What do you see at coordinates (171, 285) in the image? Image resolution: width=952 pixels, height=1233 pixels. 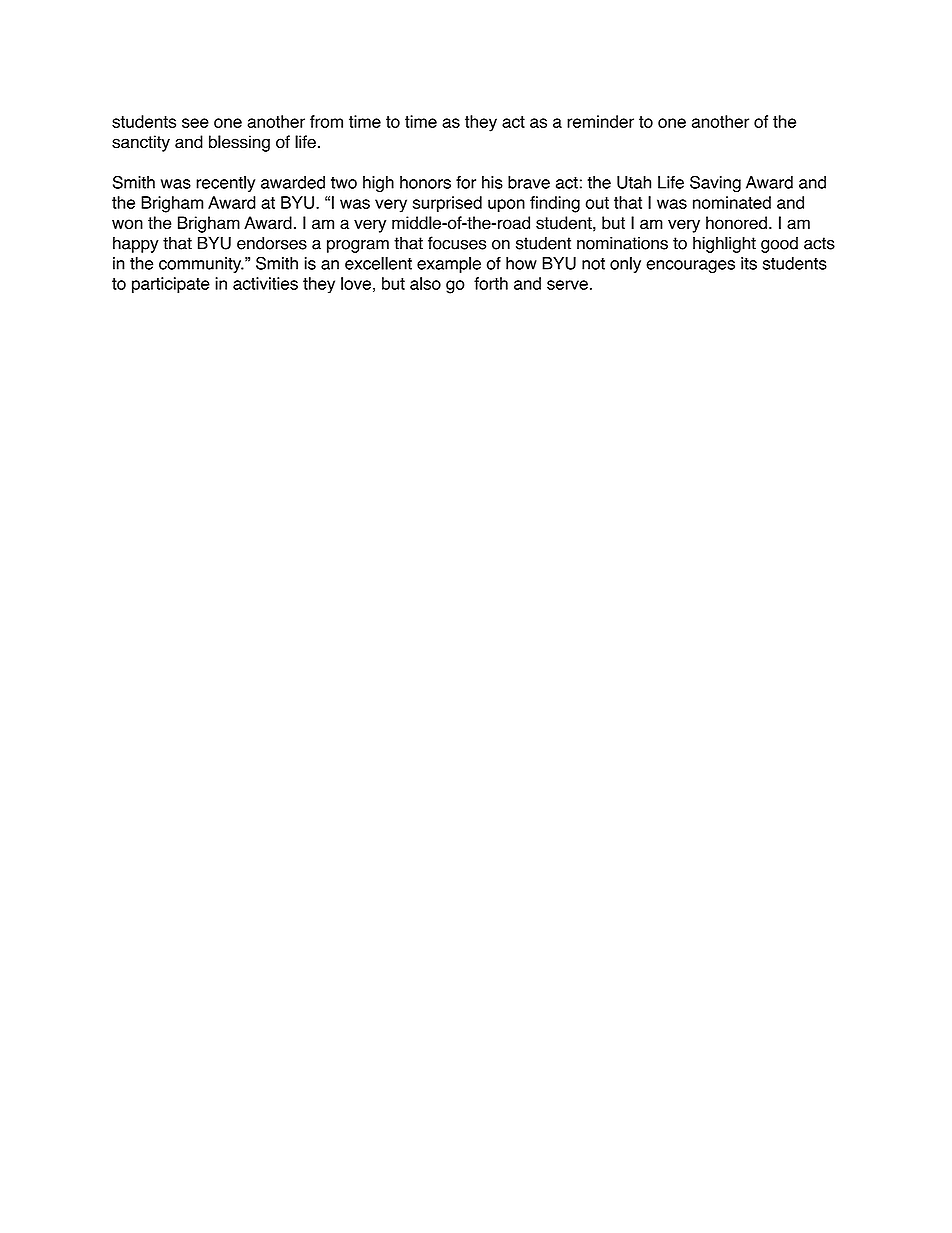 I see `participate` at bounding box center [171, 285].
